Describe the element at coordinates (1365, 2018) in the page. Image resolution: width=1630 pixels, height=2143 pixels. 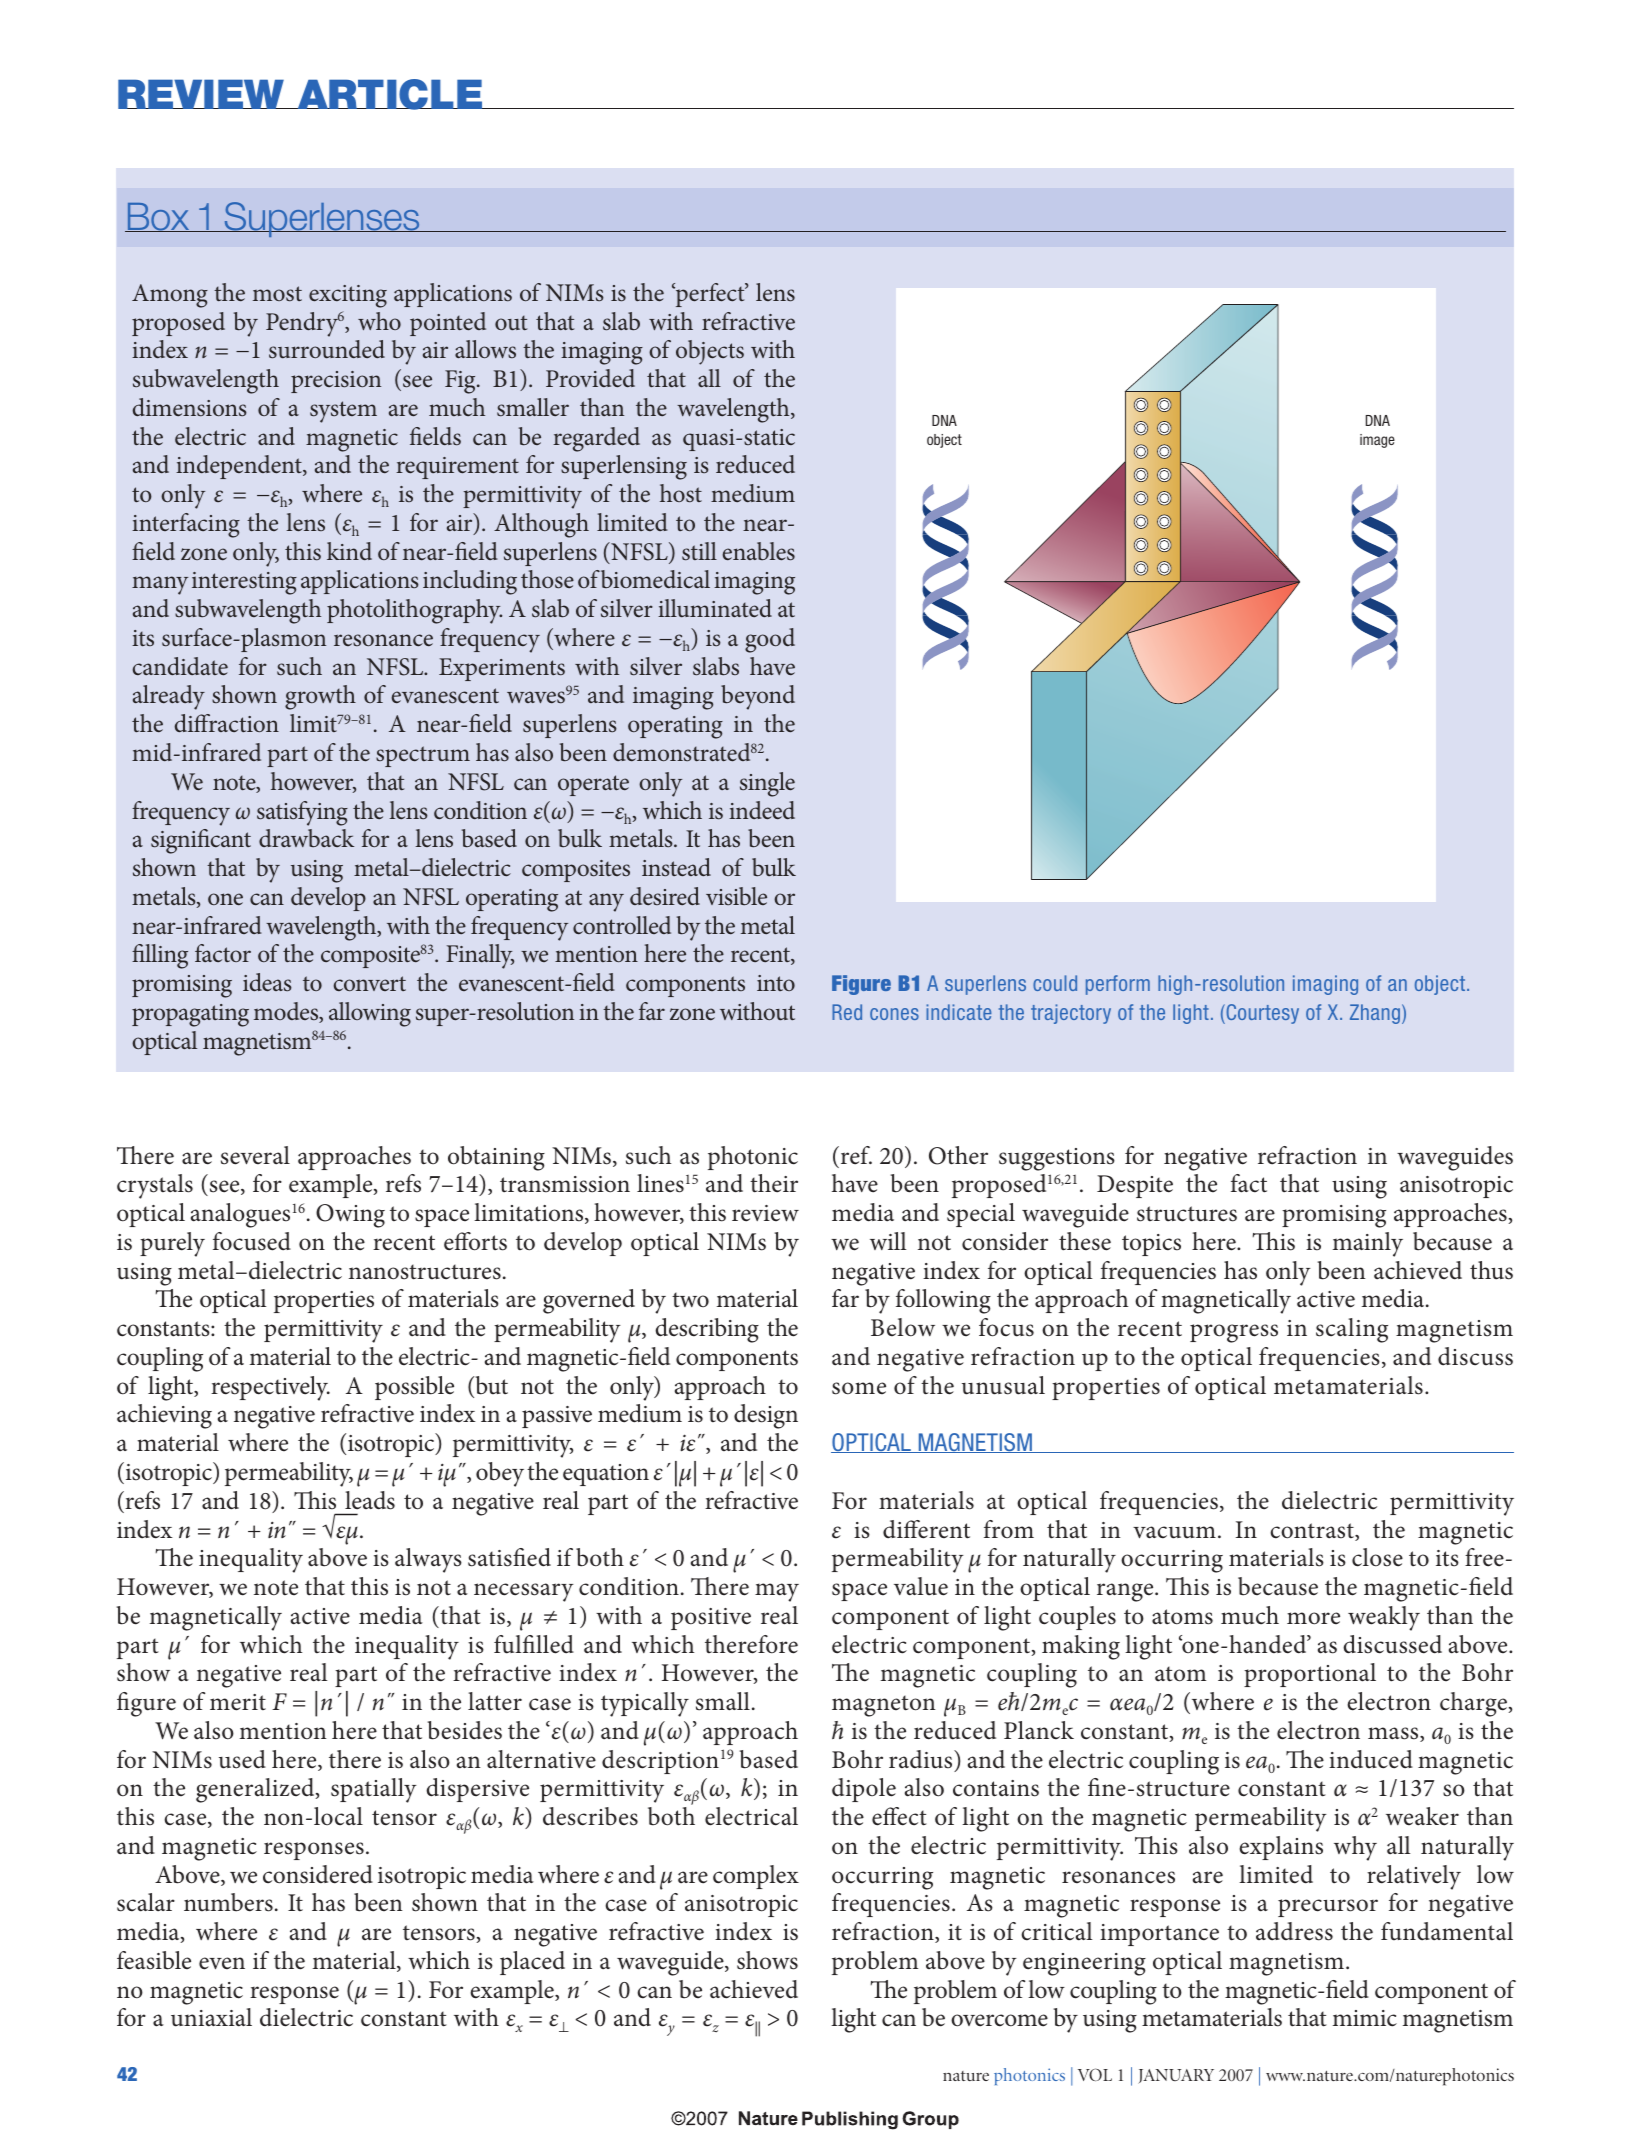
I see `mimic` at that location.
